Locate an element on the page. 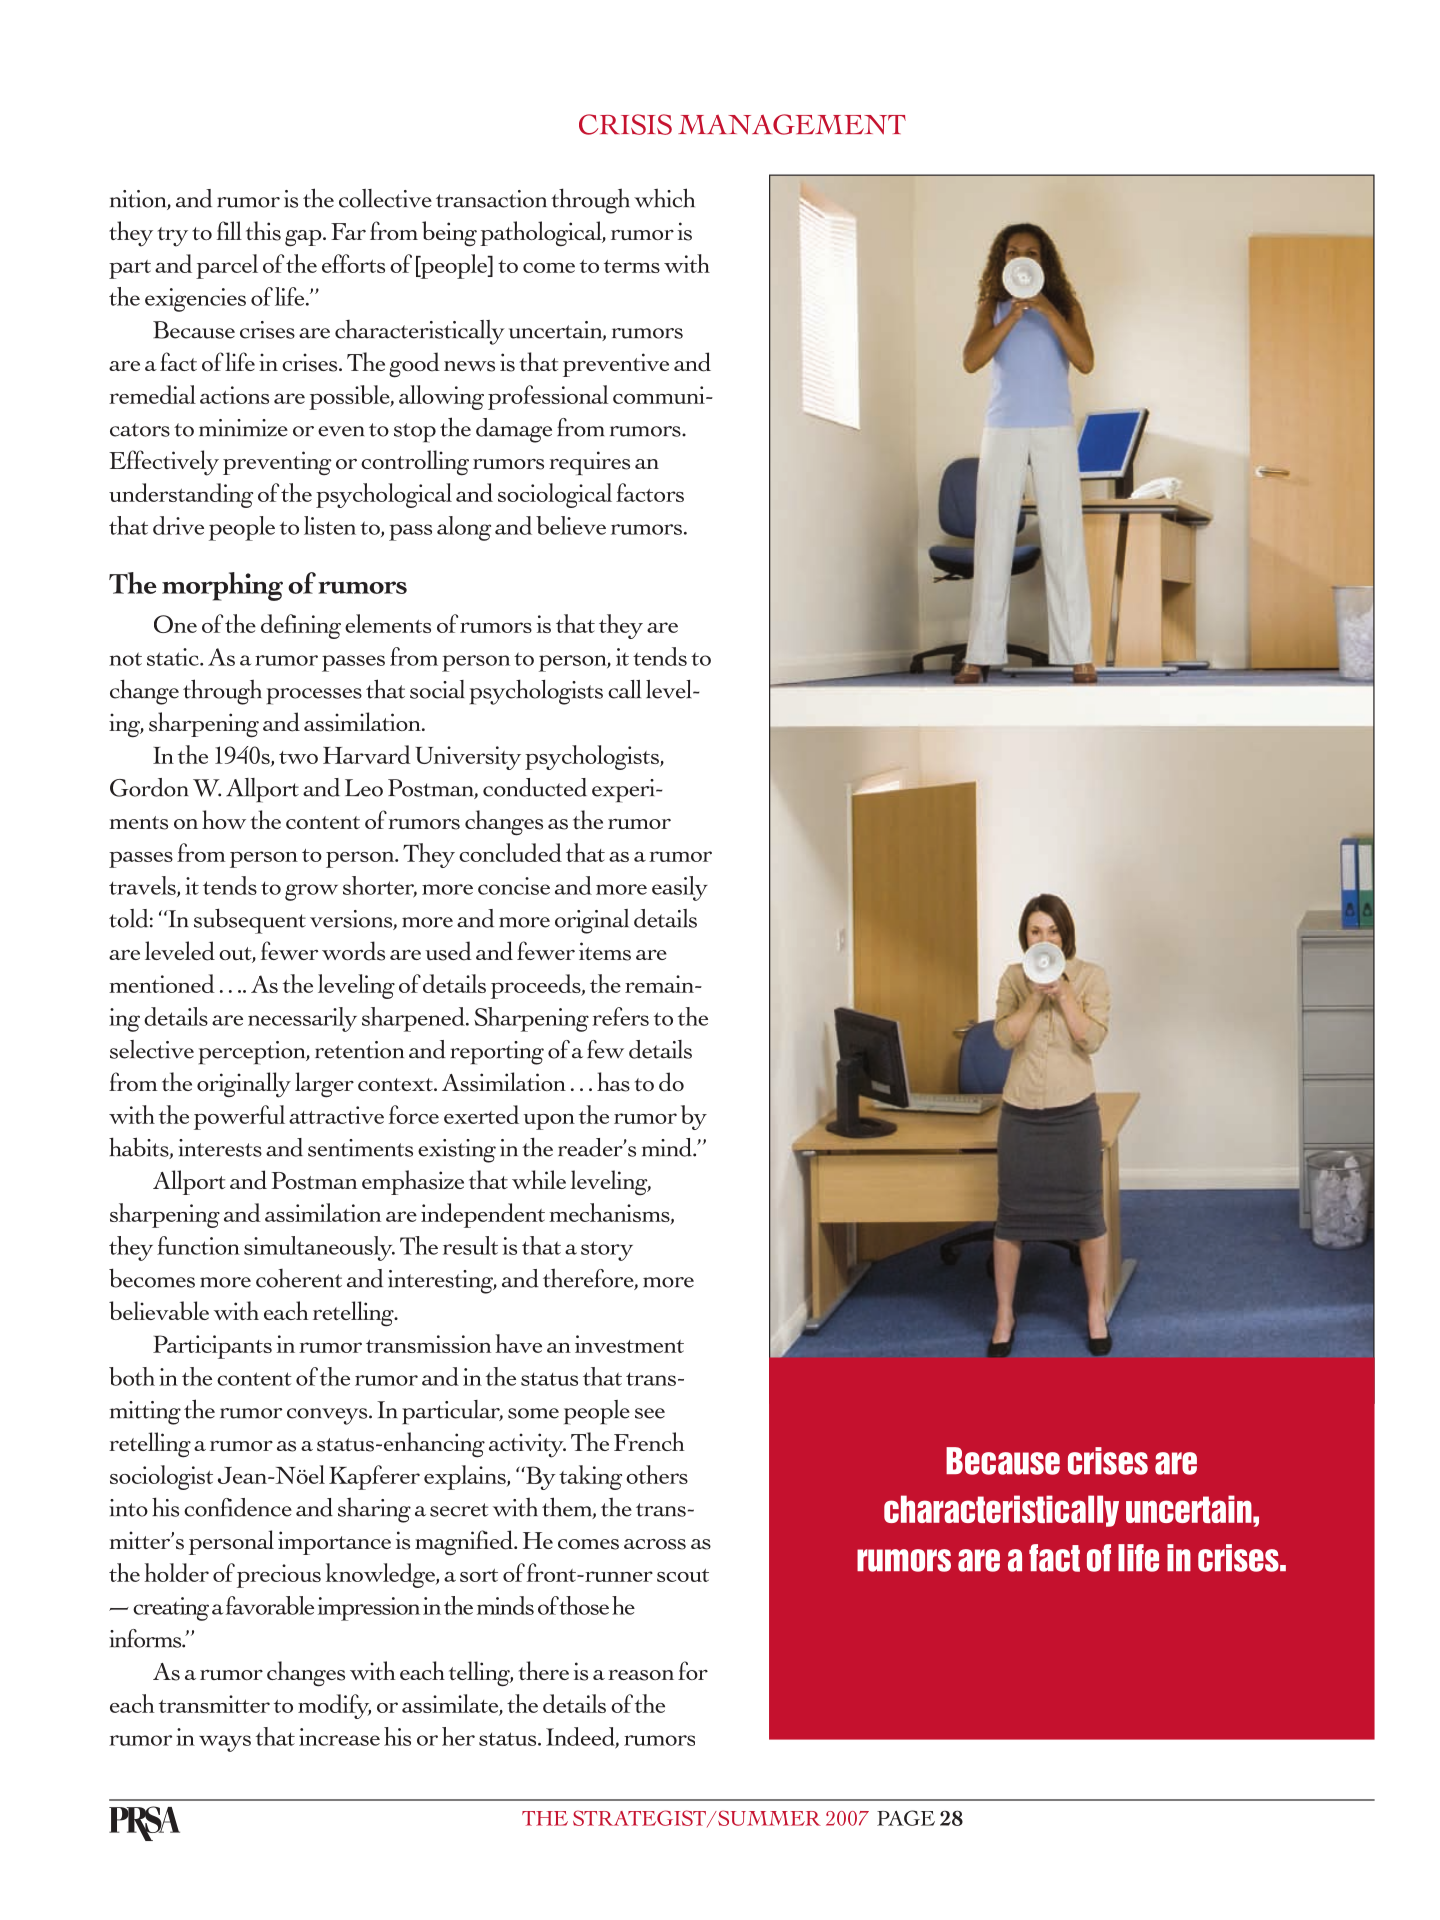 This image has width=1440, height=1920. ways is located at coordinates (225, 1743).
